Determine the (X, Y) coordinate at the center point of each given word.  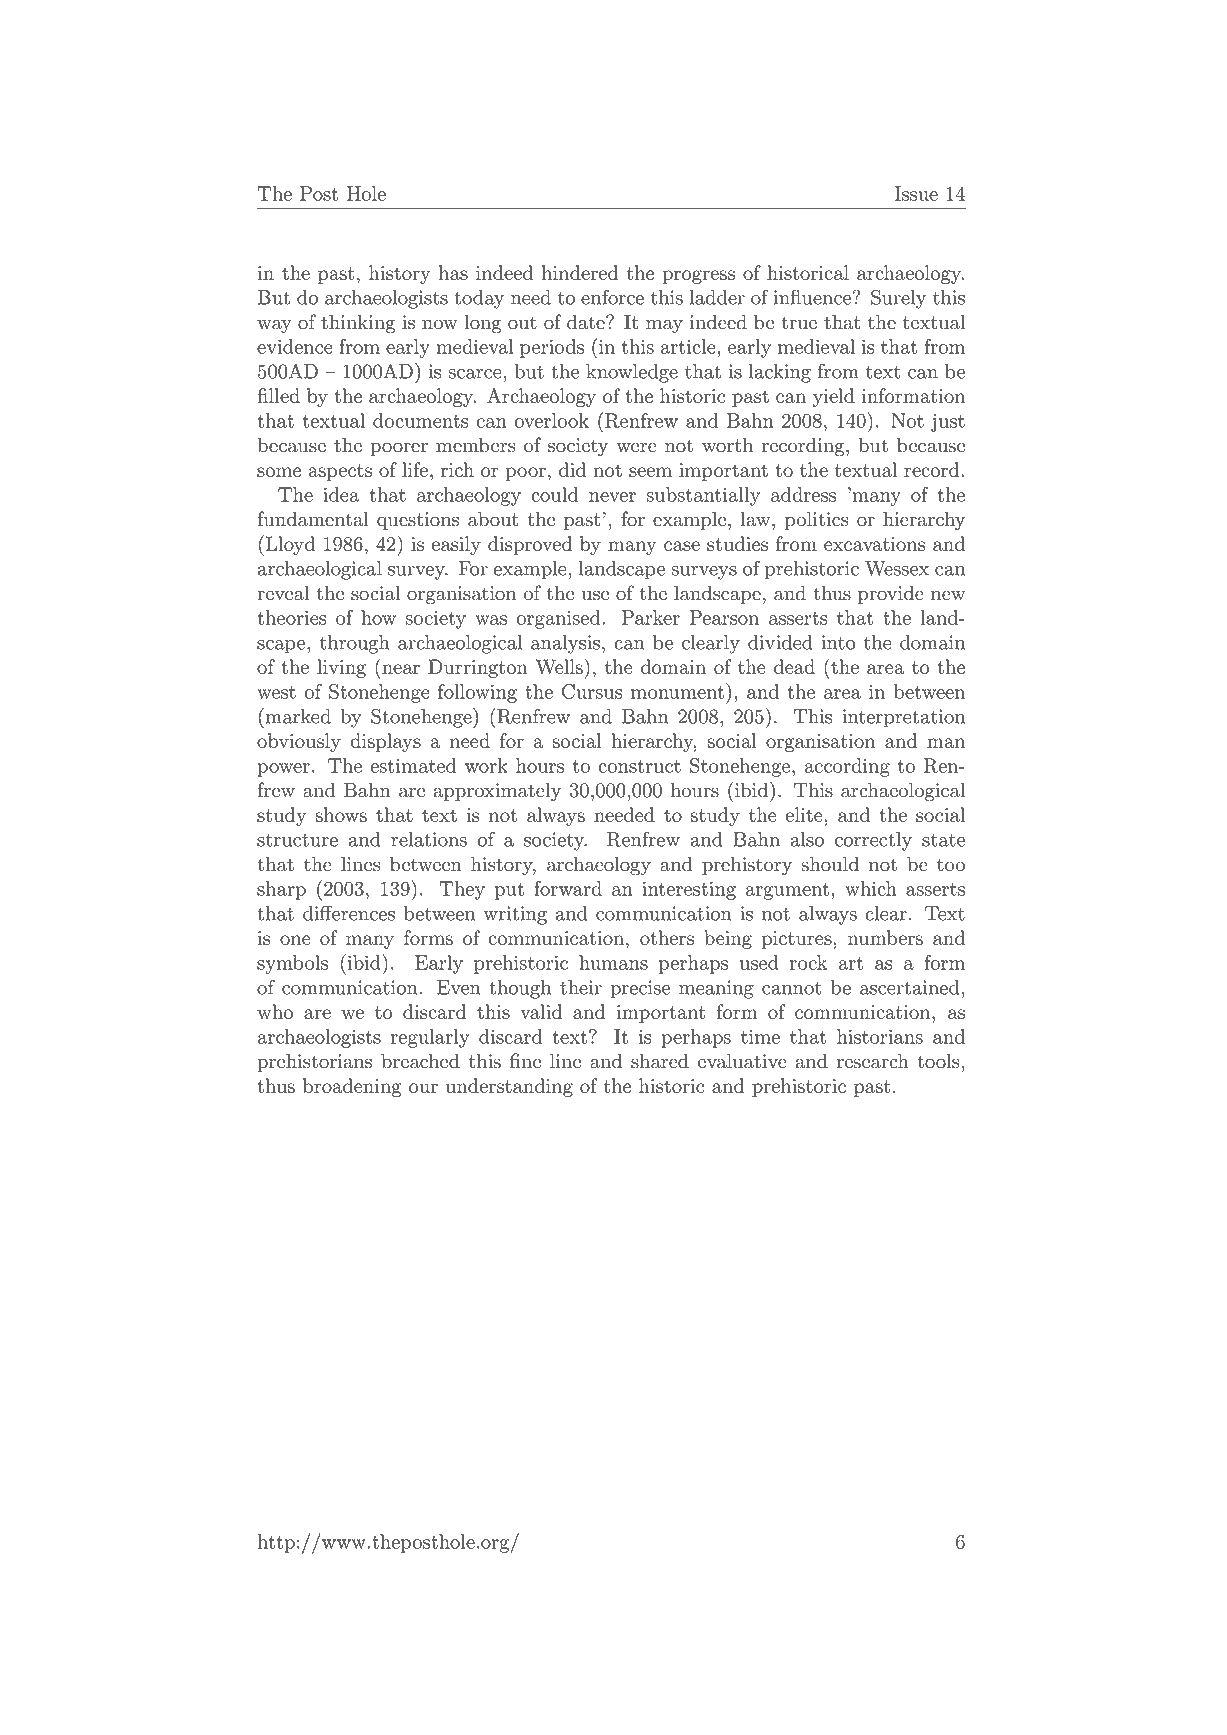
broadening (352, 1087)
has (453, 272)
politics (816, 520)
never (612, 497)
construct (639, 766)
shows (341, 814)
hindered (580, 272)
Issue (916, 193)
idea (341, 494)
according (847, 767)
